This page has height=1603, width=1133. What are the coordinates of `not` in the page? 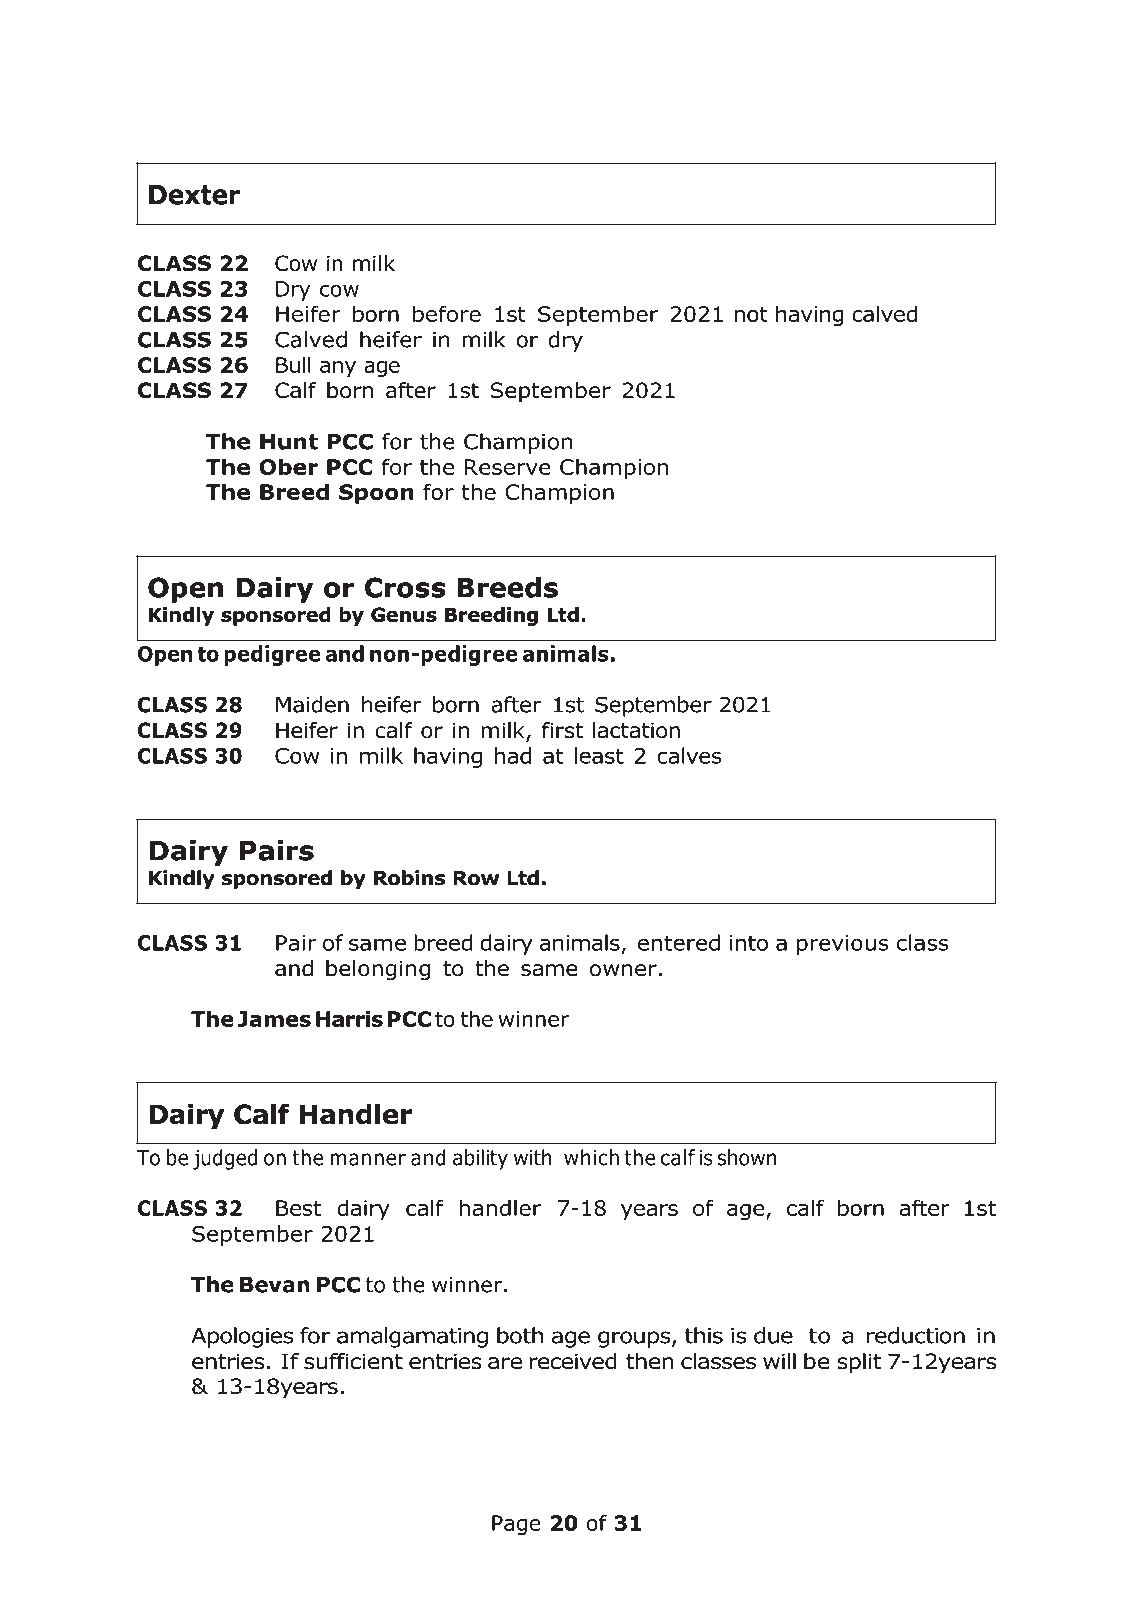 It's located at (751, 314).
